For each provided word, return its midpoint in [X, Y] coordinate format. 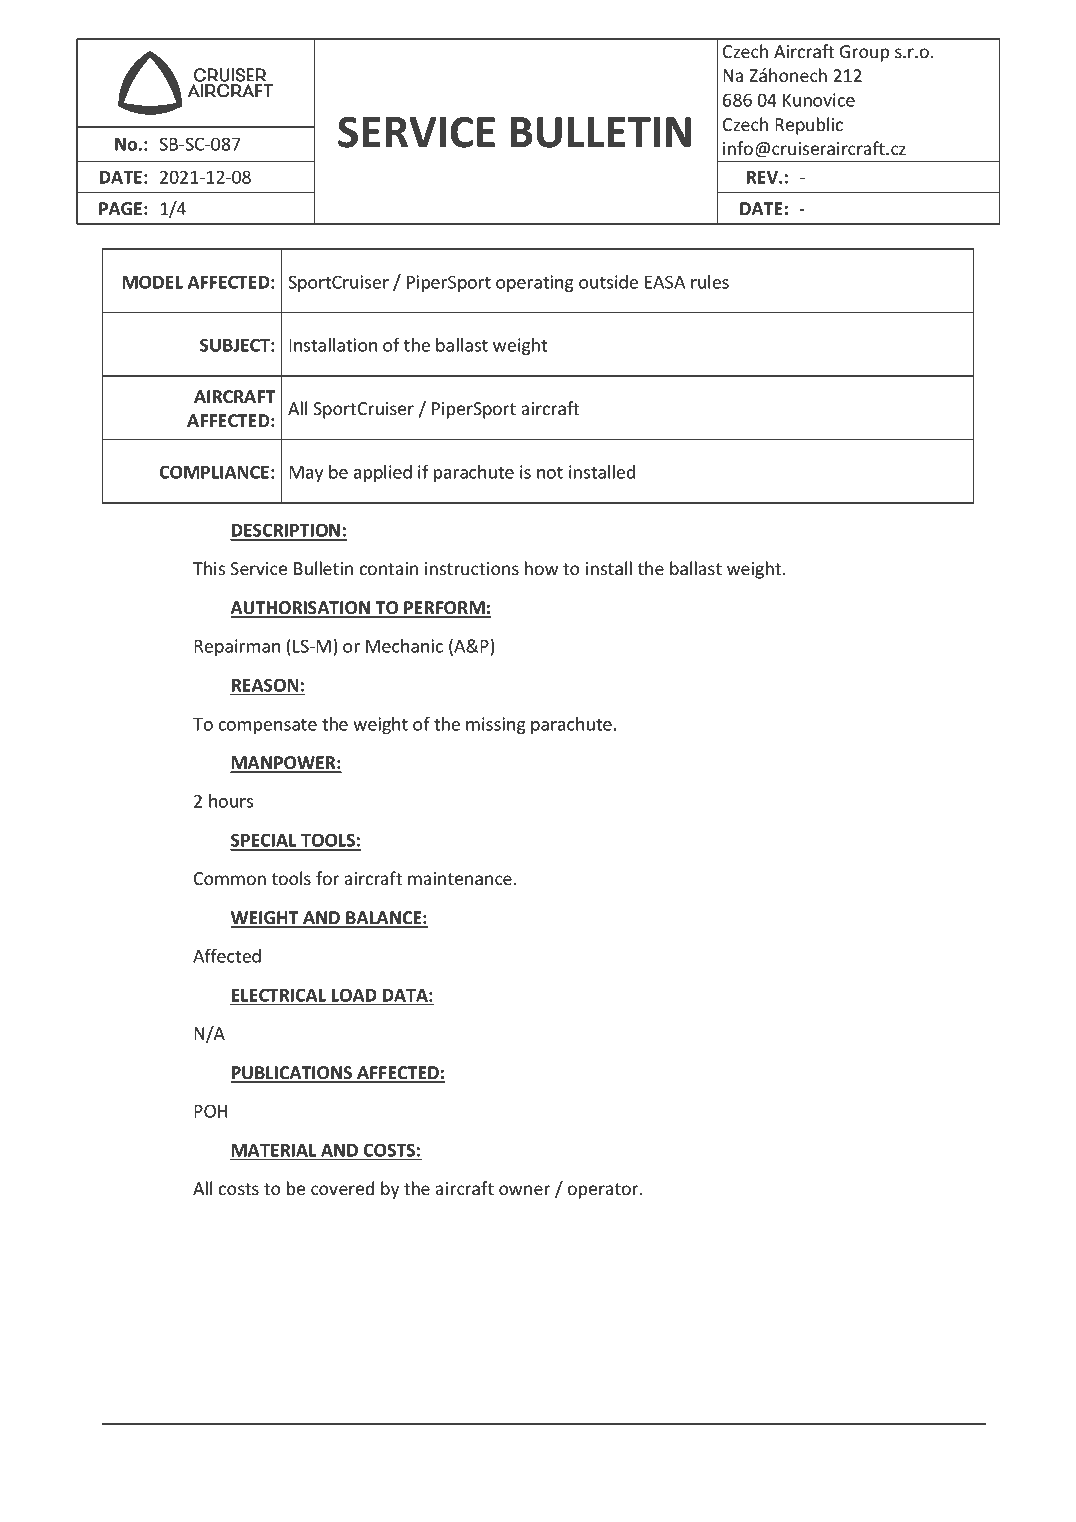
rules [710, 282]
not [550, 473]
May [306, 474]
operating [535, 283]
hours [231, 801]
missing [496, 725]
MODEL [153, 282]
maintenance [460, 878]
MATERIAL [274, 1150]
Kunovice [819, 100]
